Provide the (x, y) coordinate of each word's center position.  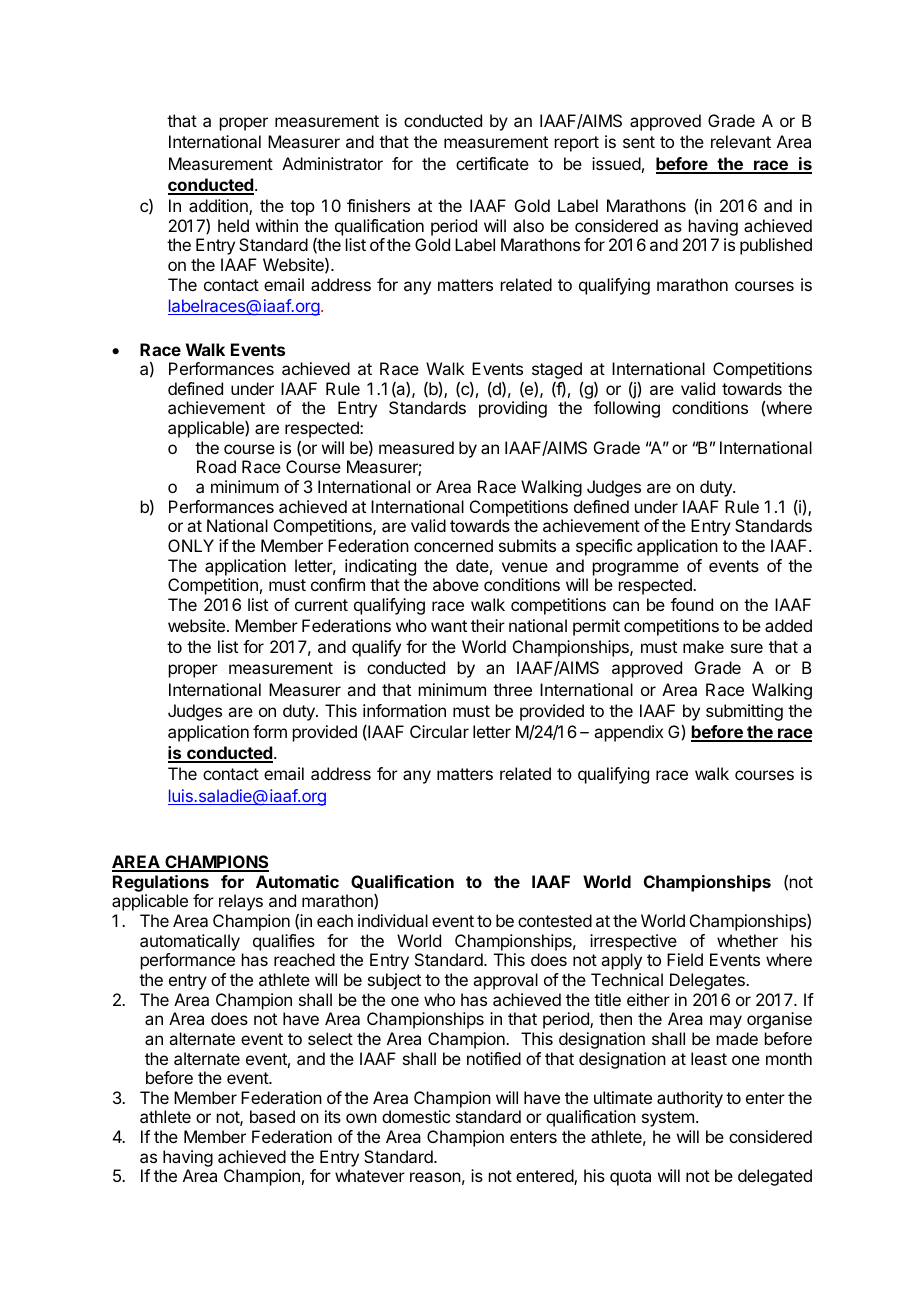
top (302, 208)
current (321, 605)
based (272, 1116)
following (627, 409)
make (703, 646)
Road (216, 466)
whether (747, 940)
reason (435, 1177)
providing (513, 409)
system (668, 1119)
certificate (492, 163)
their (488, 625)
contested (555, 920)
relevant (741, 141)
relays (241, 902)
